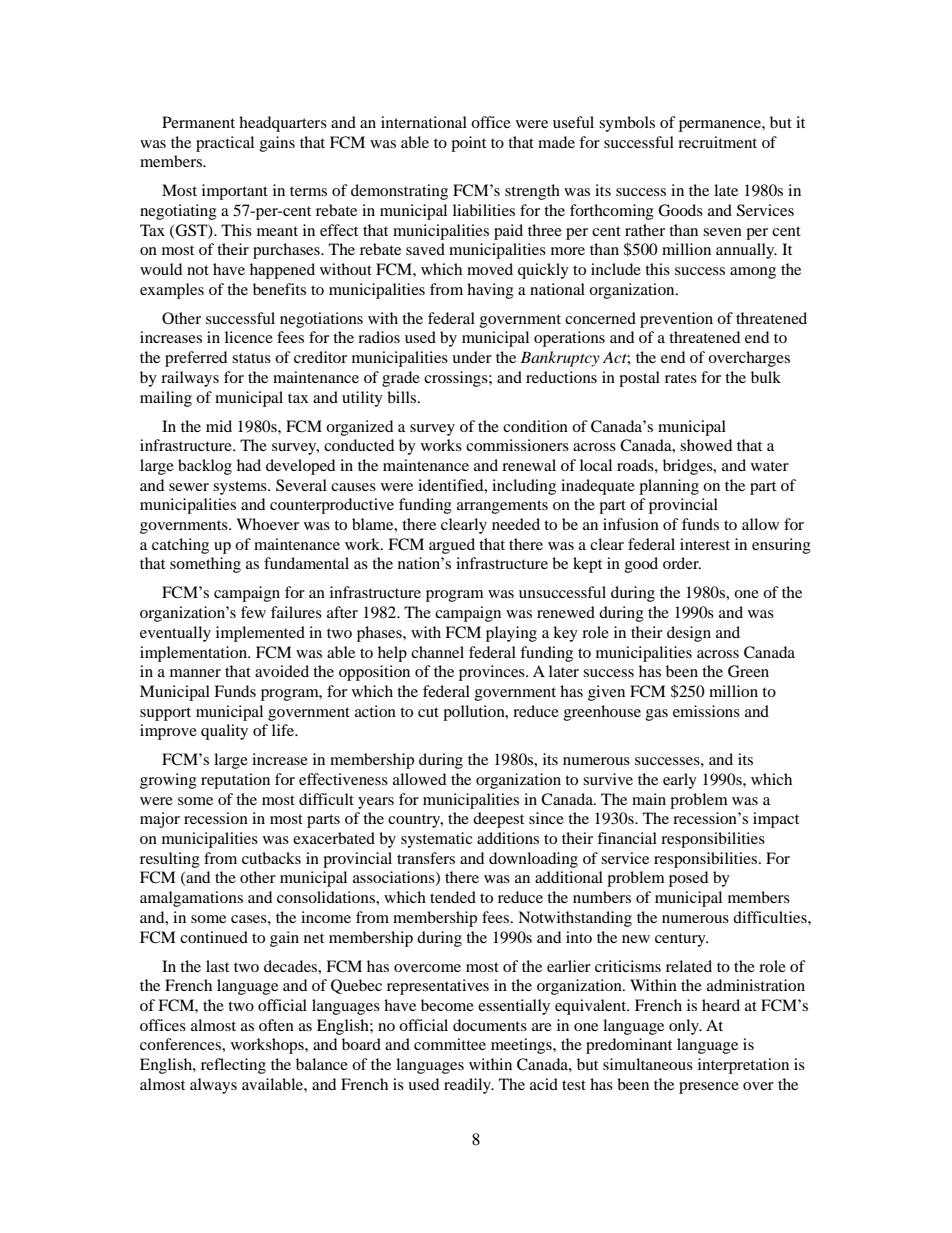 The width and height of the document is (952, 1233). Describe the element at coordinates (689, 634) in the document. I see `design` at that location.
